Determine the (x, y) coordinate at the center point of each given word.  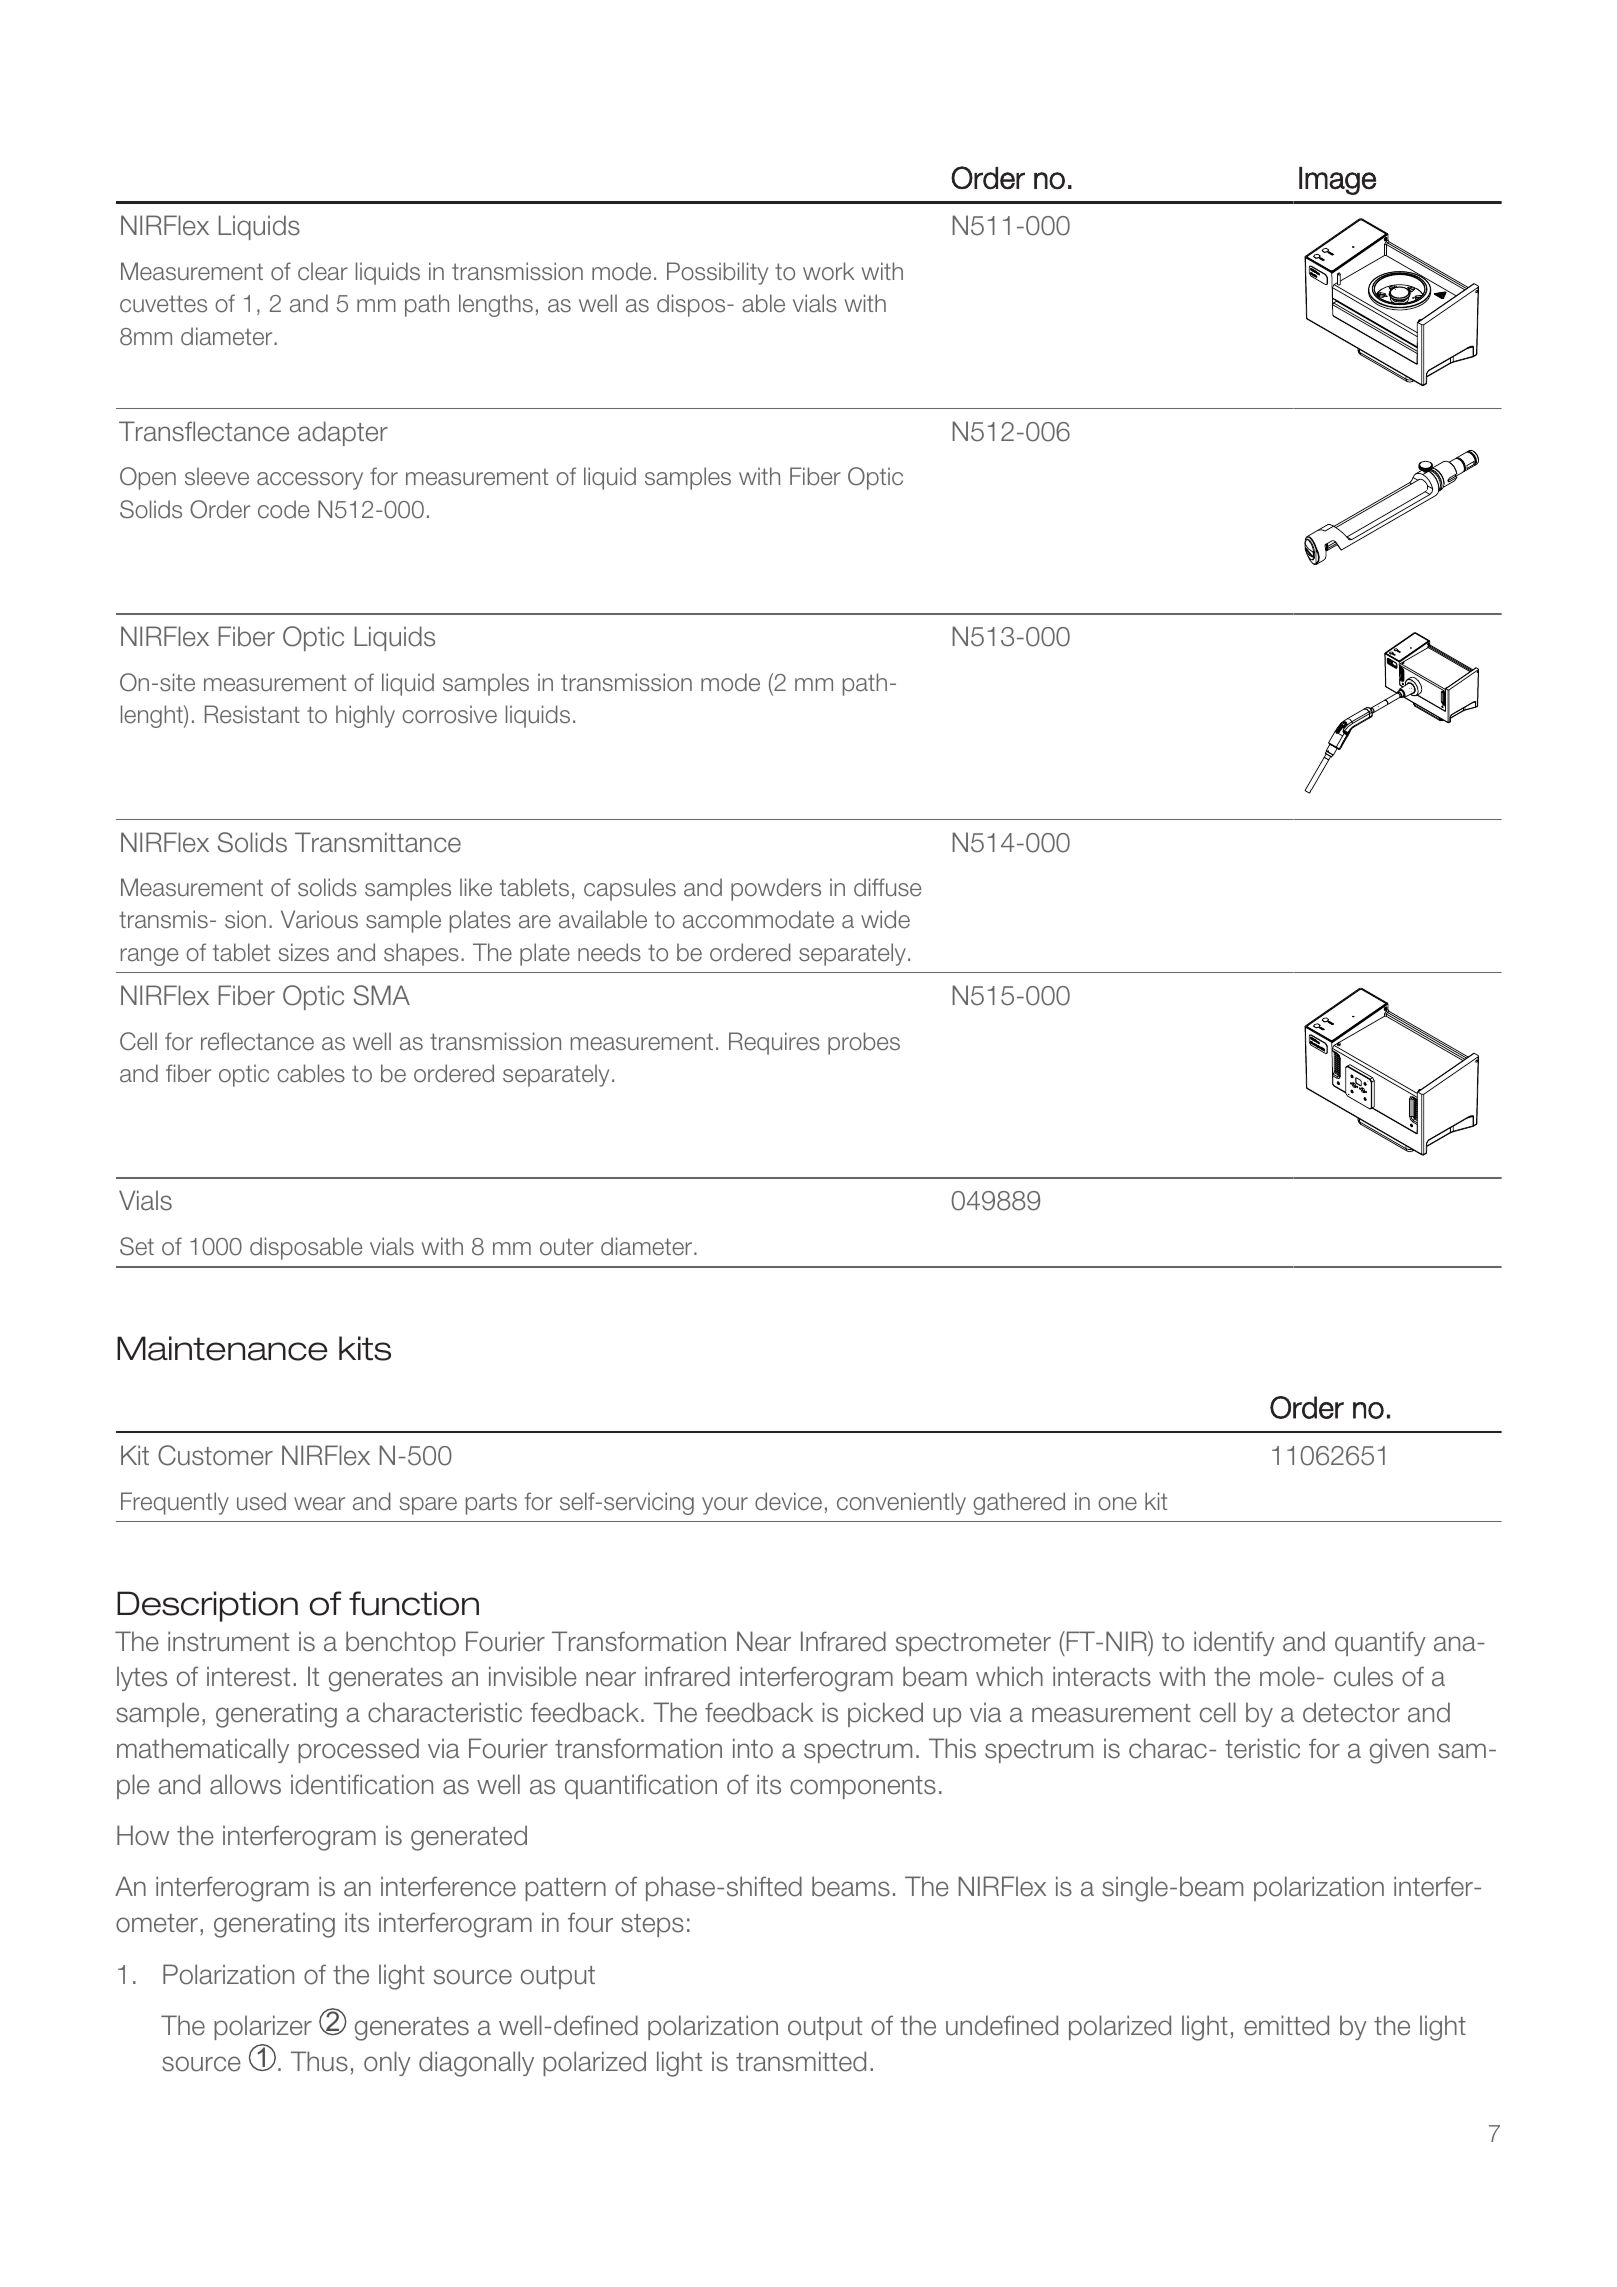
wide (885, 919)
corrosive (449, 714)
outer (567, 1247)
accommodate (758, 919)
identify (1234, 1643)
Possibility (717, 273)
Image (1337, 181)
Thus (319, 2061)
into (753, 1748)
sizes (303, 952)
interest (248, 1676)
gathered (1019, 1503)
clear (323, 271)
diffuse (887, 887)
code (283, 509)
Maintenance (222, 1348)
